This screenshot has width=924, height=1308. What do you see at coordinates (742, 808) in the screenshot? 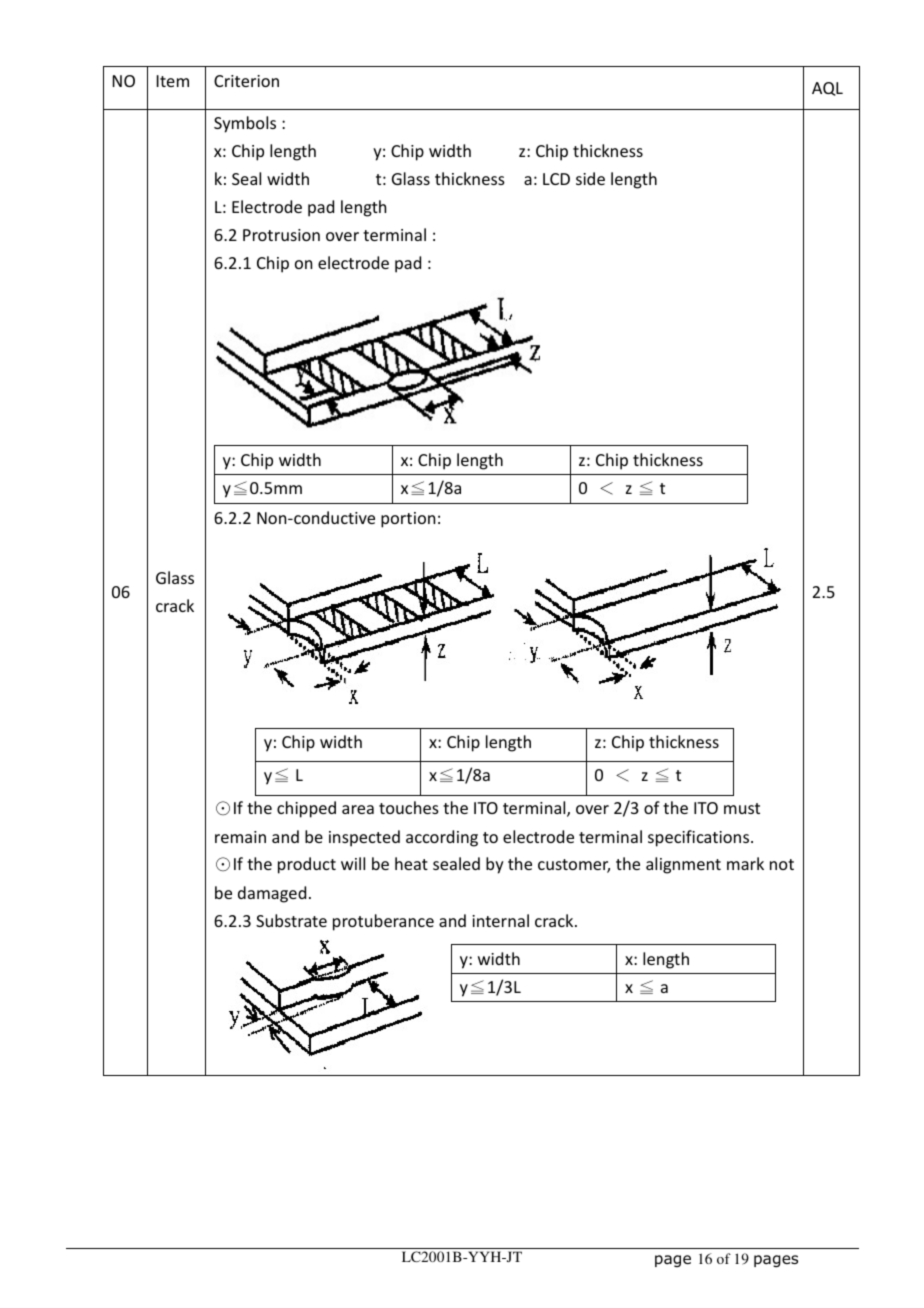
I see `must` at bounding box center [742, 808].
